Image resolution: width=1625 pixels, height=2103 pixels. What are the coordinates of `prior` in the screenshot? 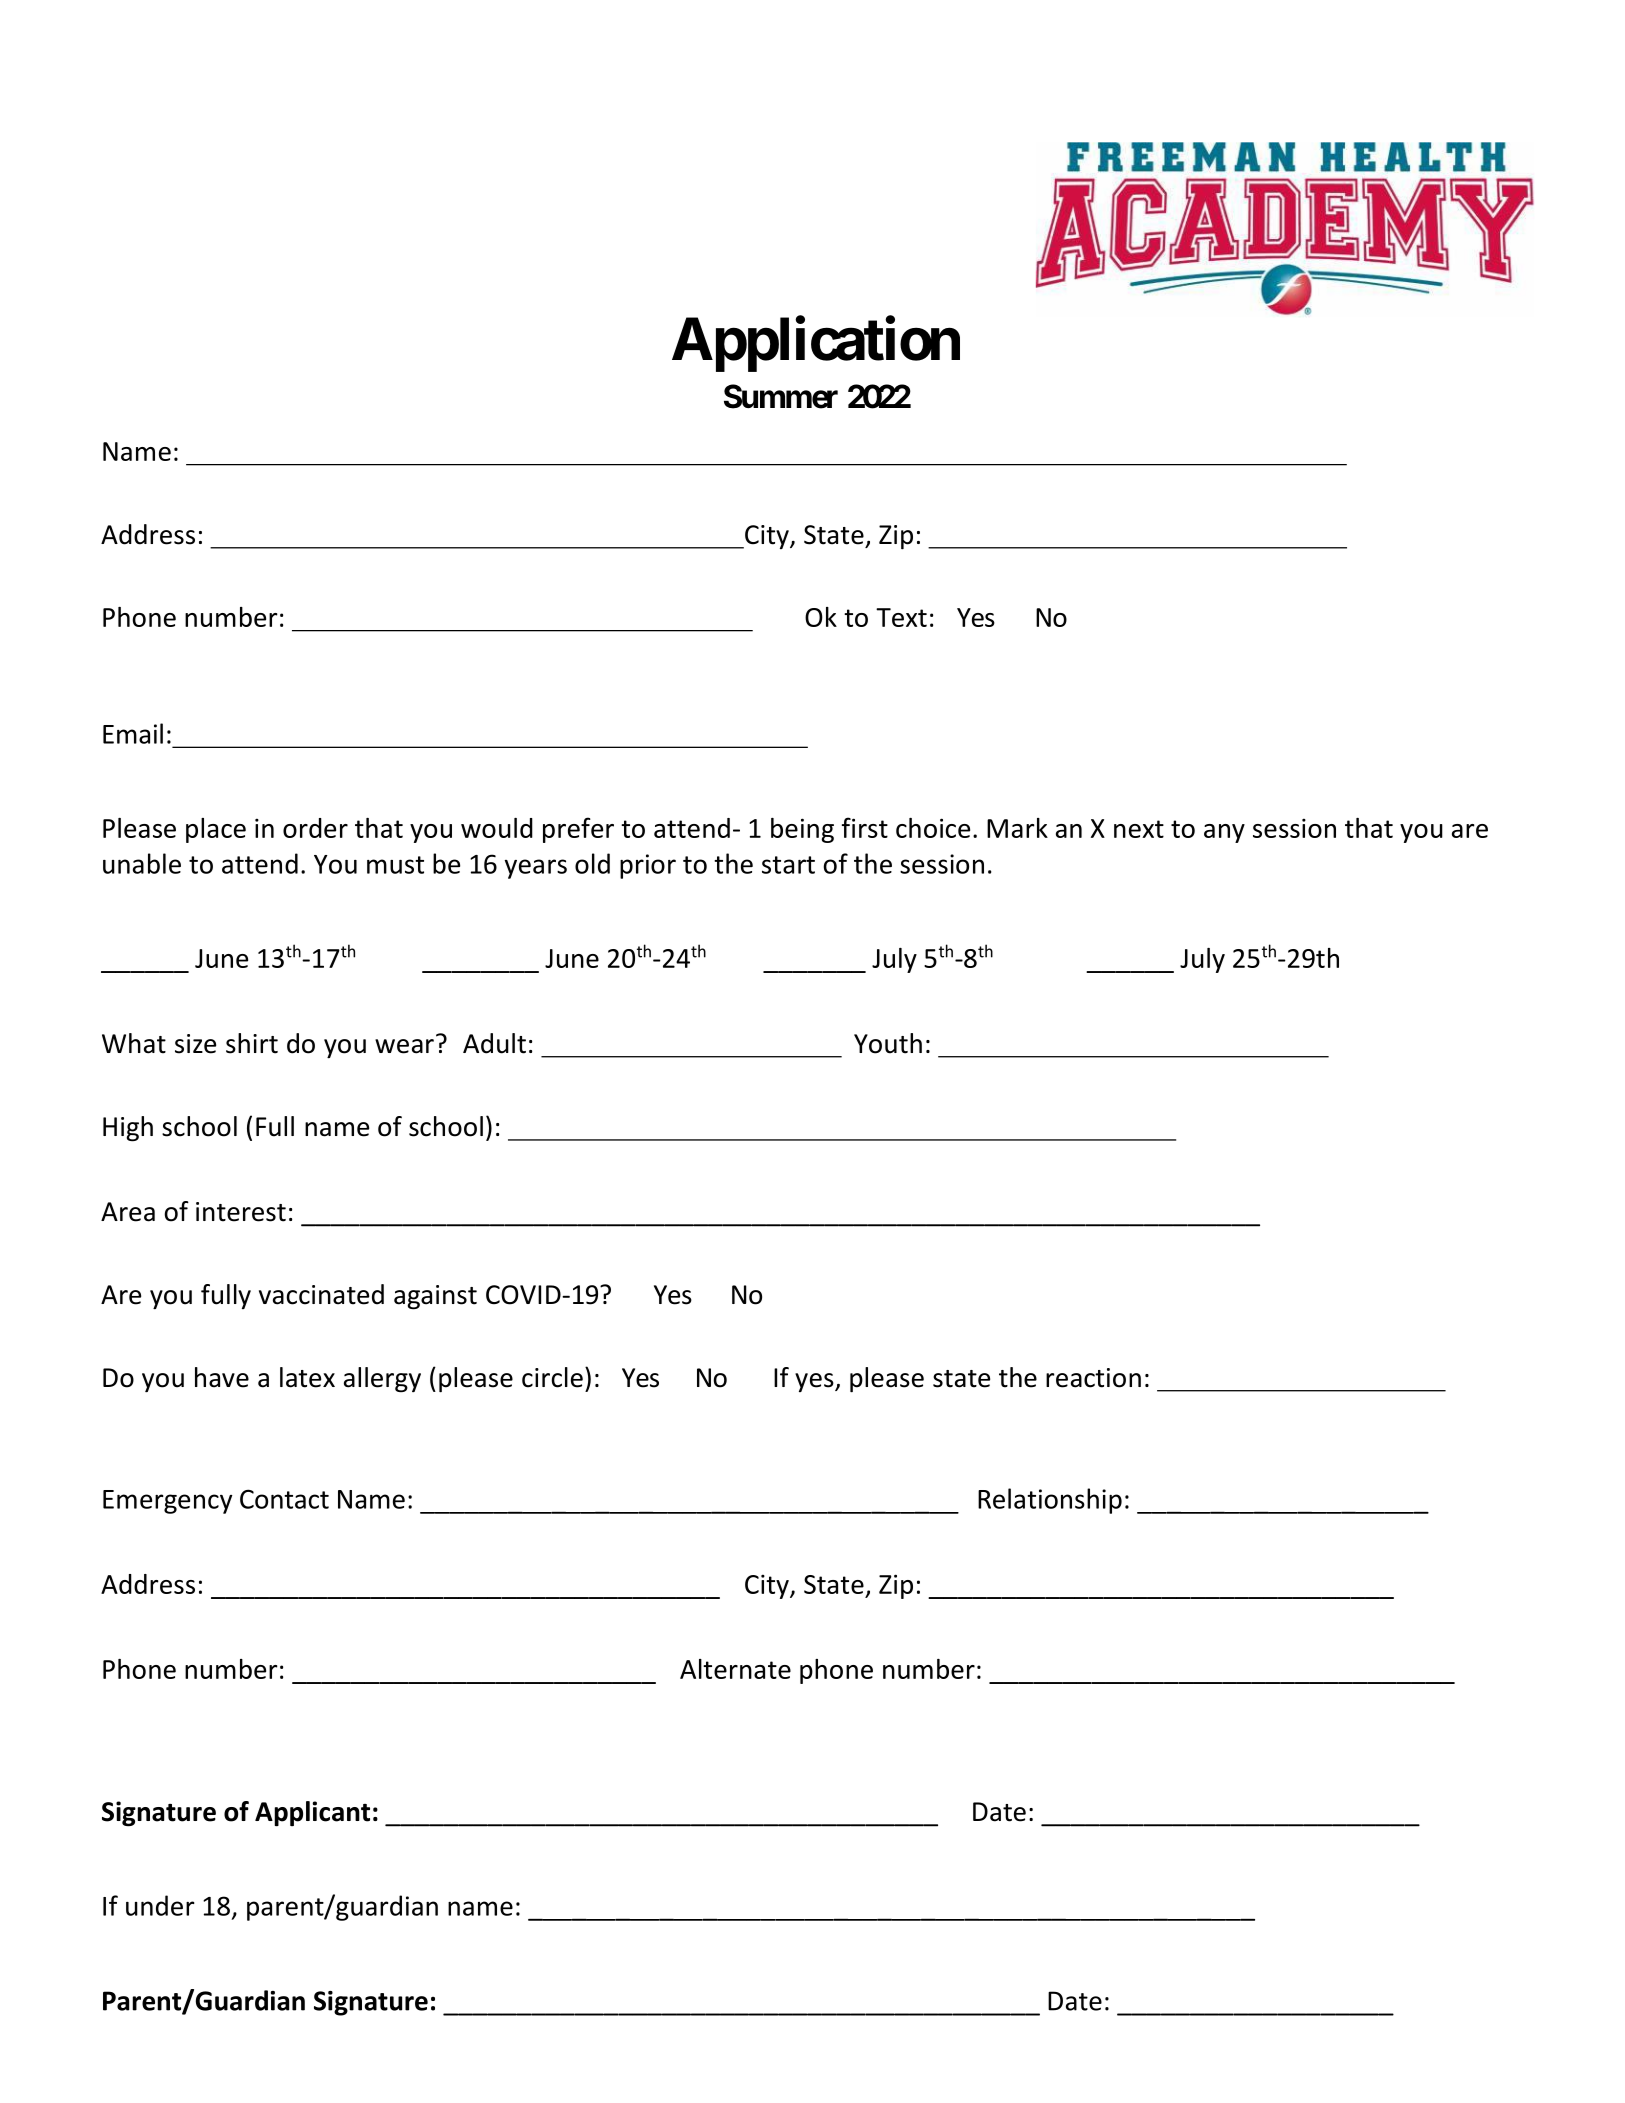 It's located at (648, 866).
